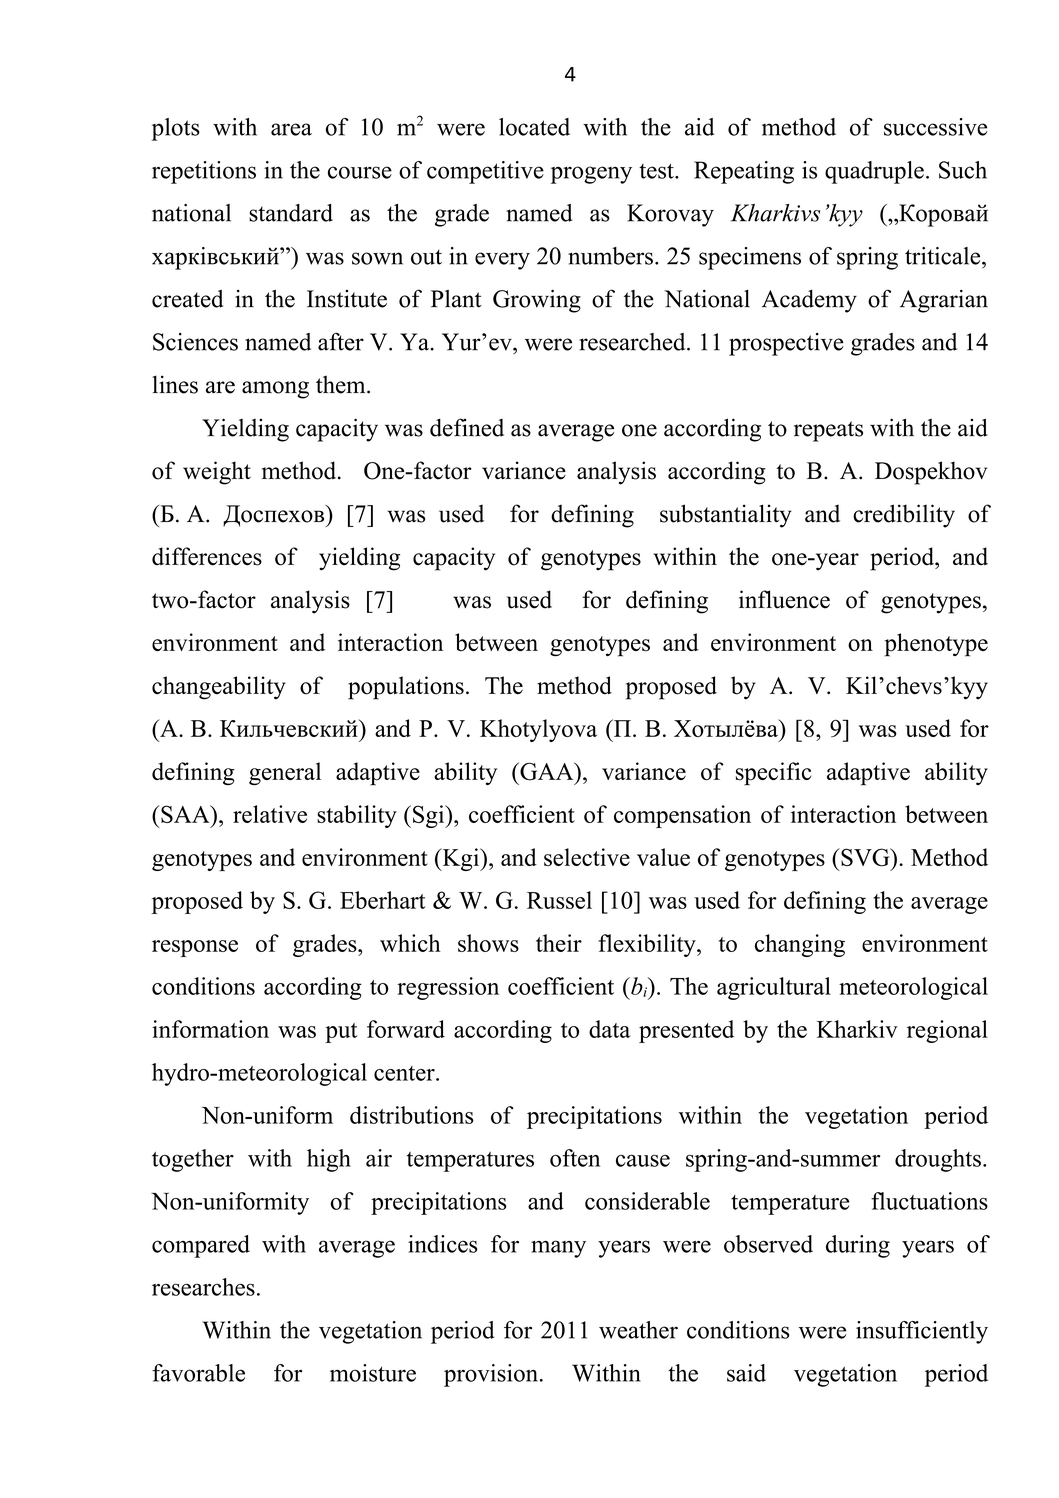 This image has width=1059, height=1498. What do you see at coordinates (874, 172) in the image?
I see `quadruple` at bounding box center [874, 172].
